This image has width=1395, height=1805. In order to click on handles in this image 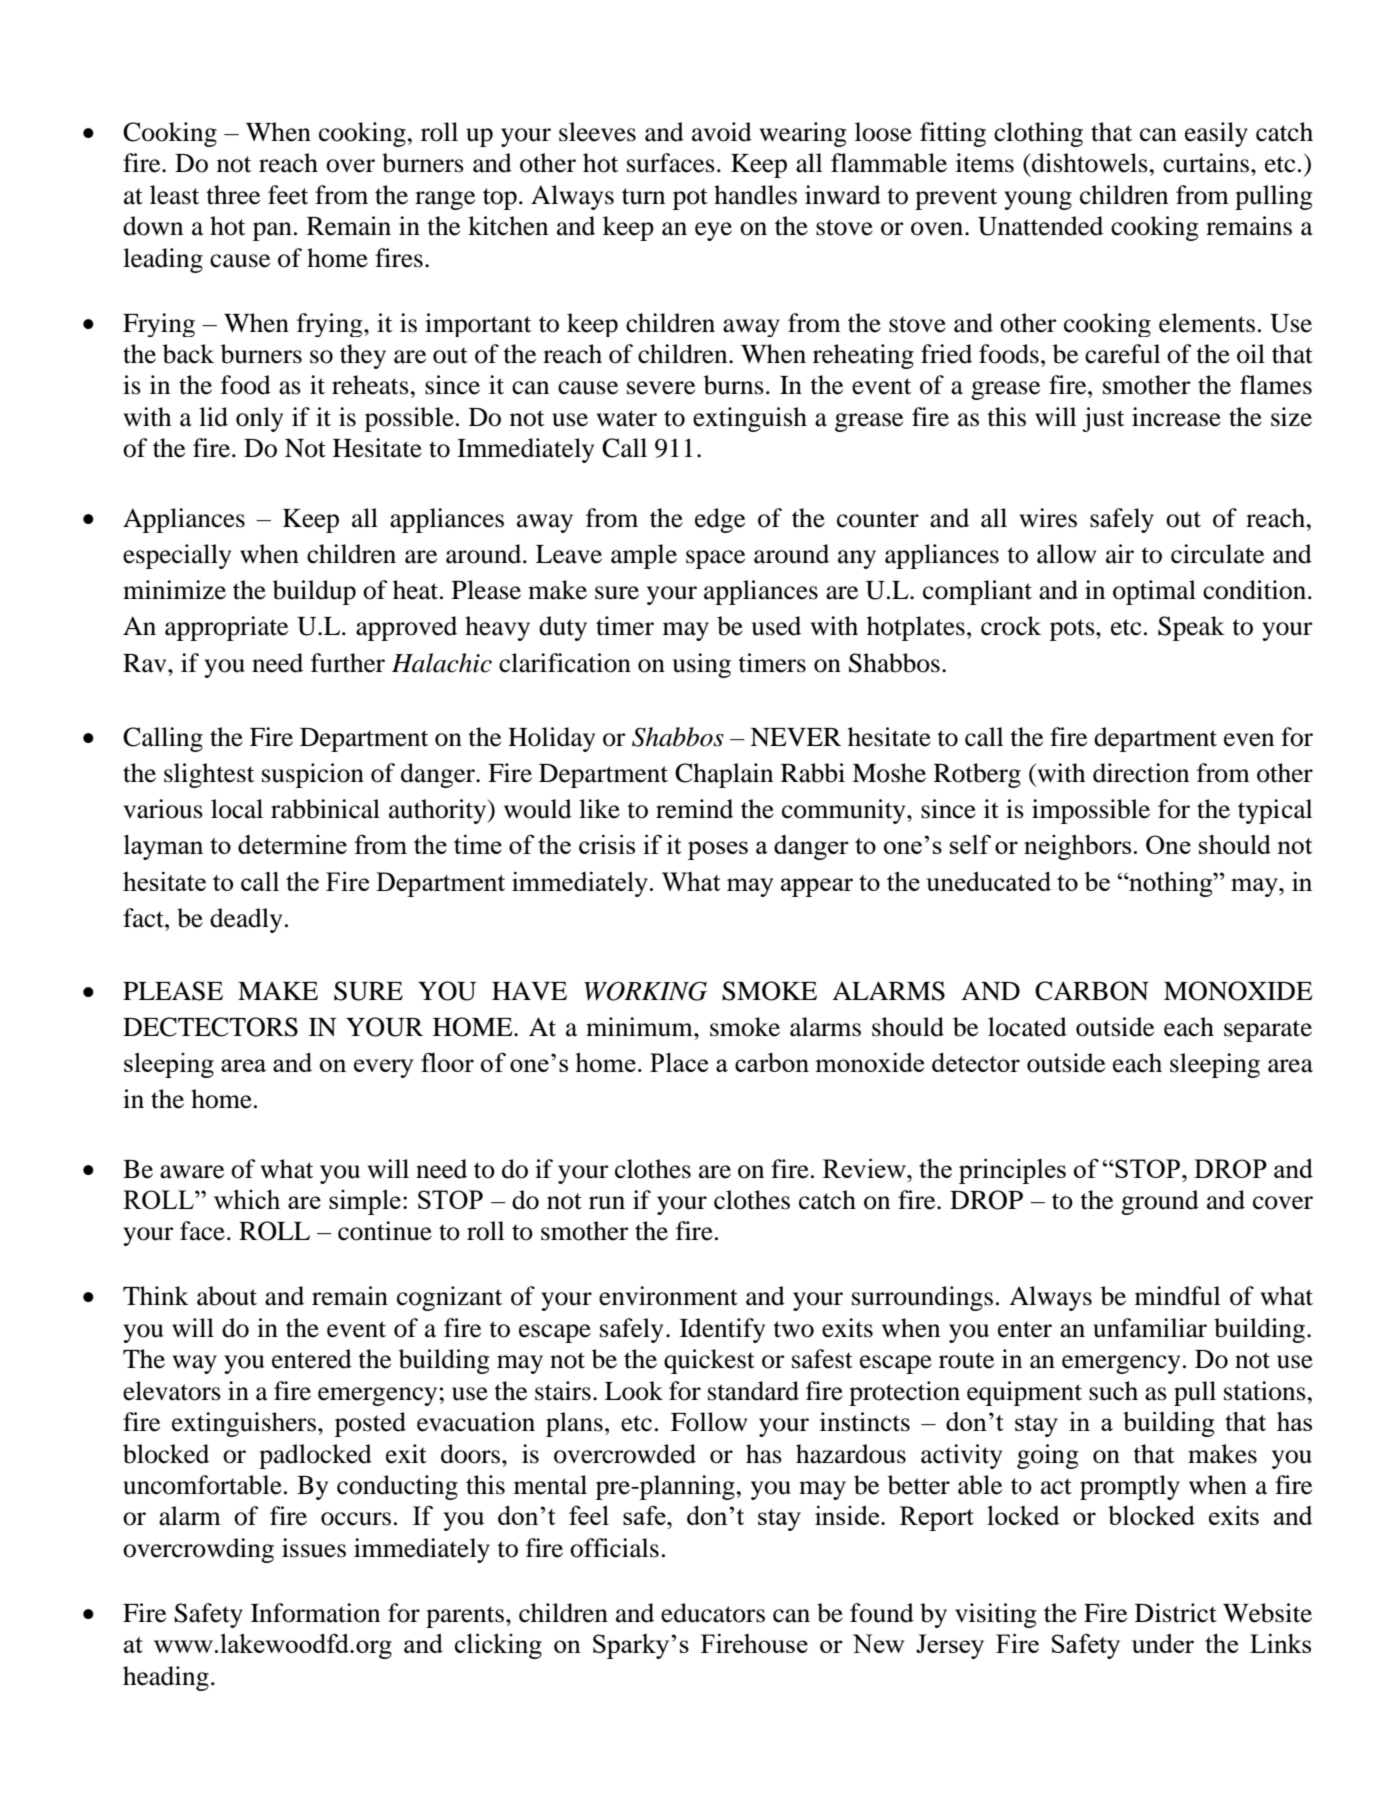, I will do `click(755, 195)`.
